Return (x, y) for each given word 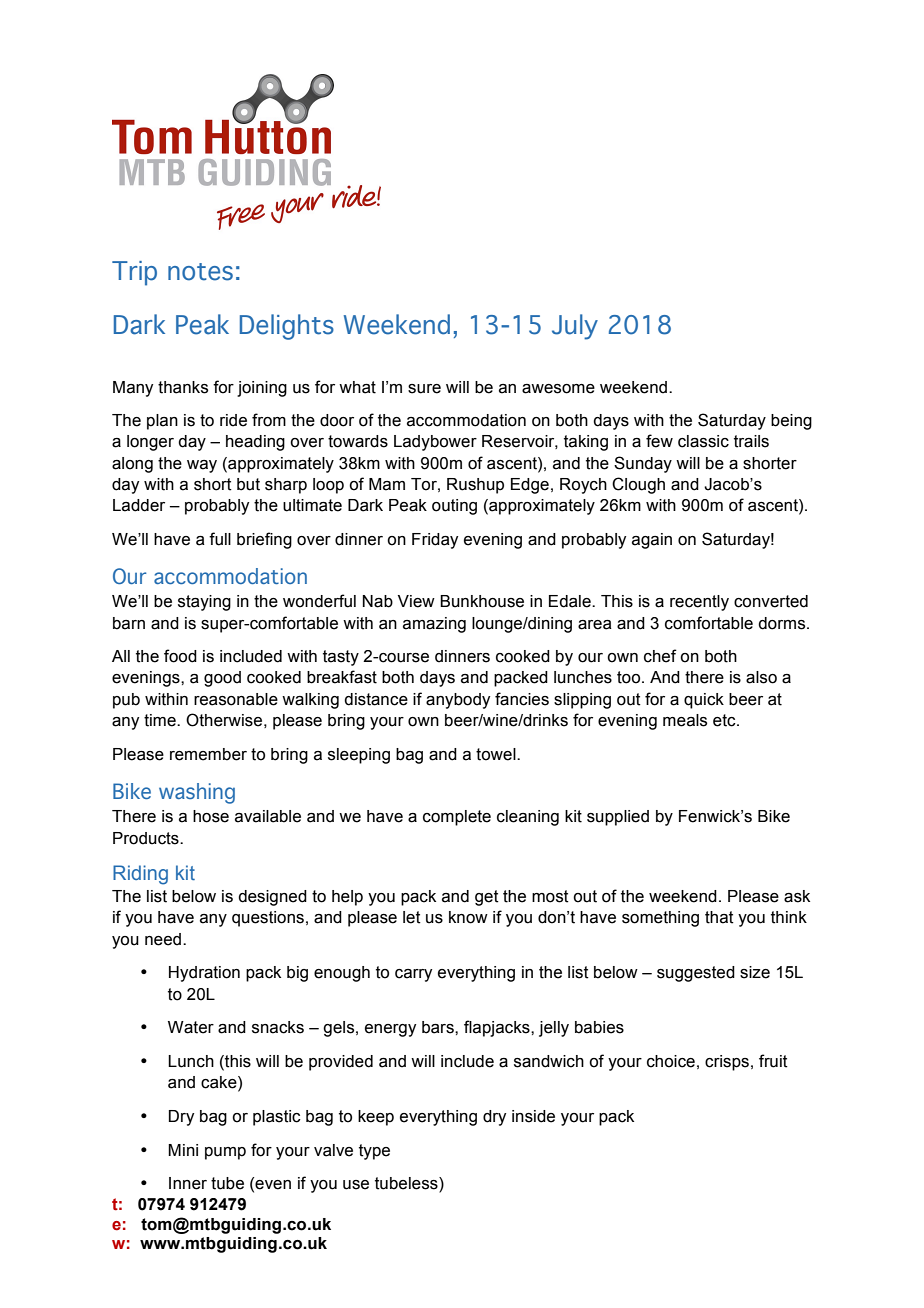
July (575, 327)
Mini (183, 1150)
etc (725, 720)
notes (200, 272)
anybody (458, 701)
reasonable (236, 699)
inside (533, 1116)
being (791, 422)
